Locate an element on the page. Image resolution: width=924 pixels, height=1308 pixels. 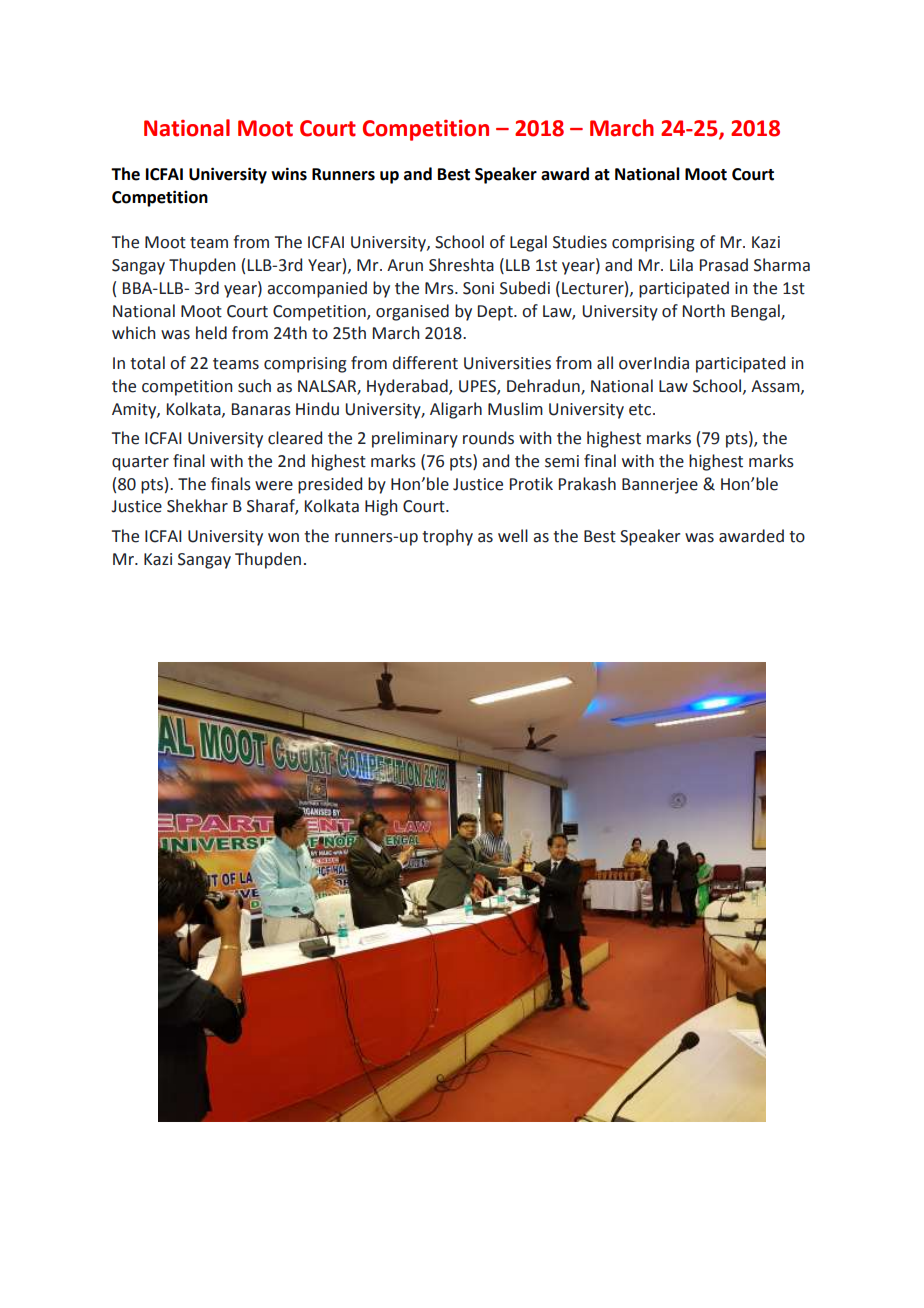
all is located at coordinates (605, 363).
